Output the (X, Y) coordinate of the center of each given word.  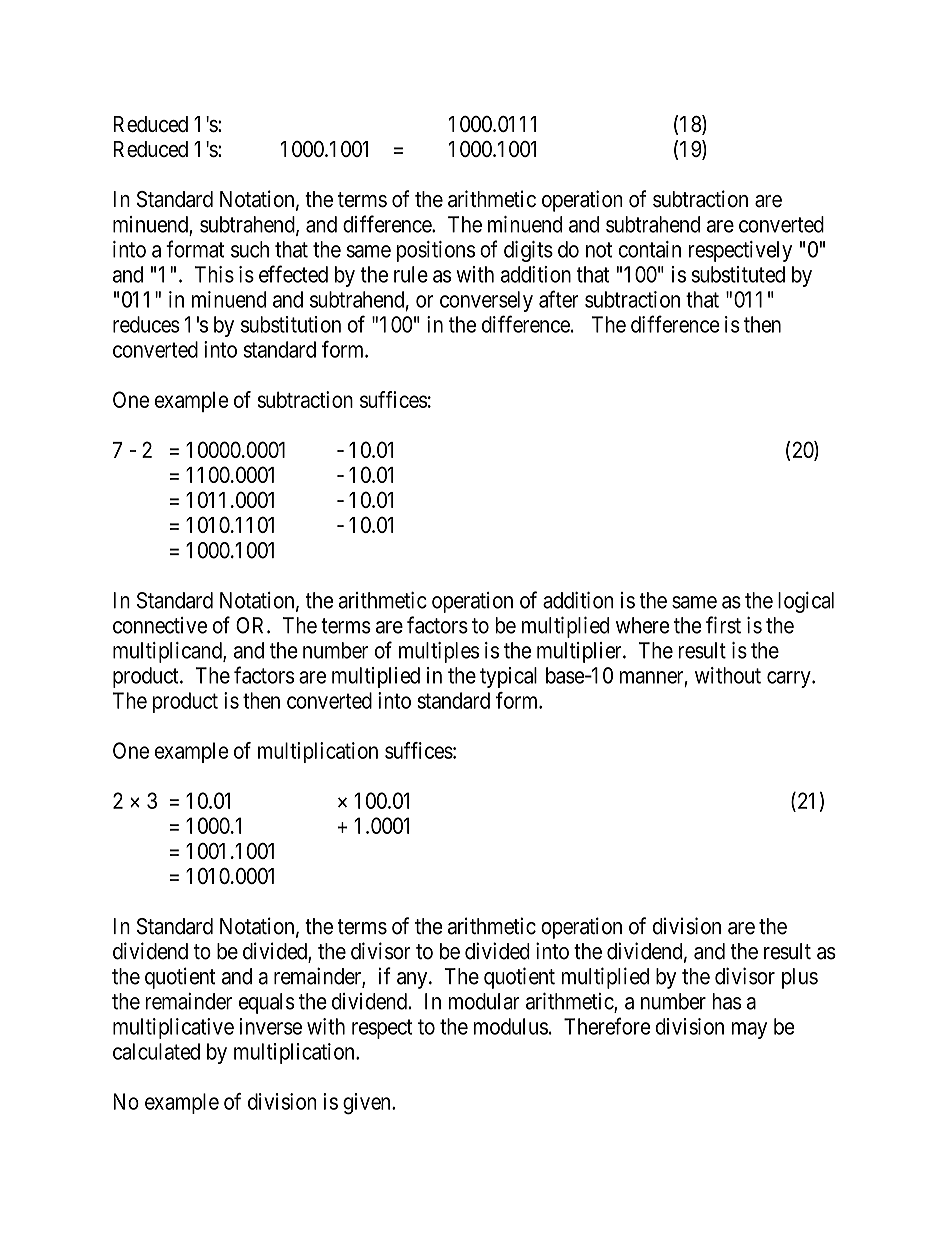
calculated (156, 1051)
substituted (738, 274)
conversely (486, 301)
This (214, 274)
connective (160, 625)
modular (484, 1001)
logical (806, 602)
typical (508, 677)
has (727, 1001)
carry (790, 679)
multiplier (580, 652)
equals (267, 1003)
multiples (439, 652)
